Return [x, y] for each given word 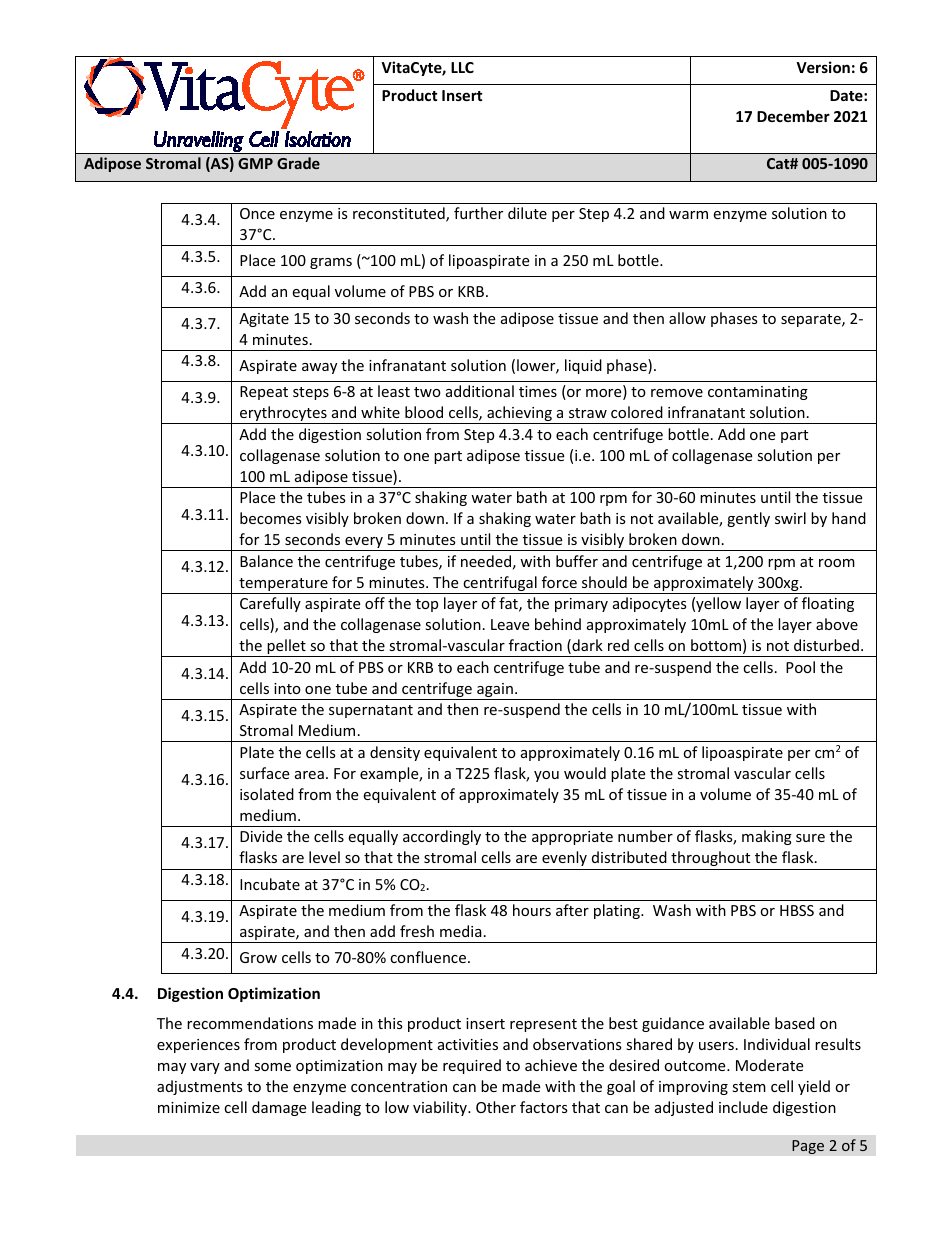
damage [279, 1108]
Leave [510, 624]
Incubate [270, 884]
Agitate [264, 320]
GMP [255, 163]
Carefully [270, 604]
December [793, 116]
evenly [564, 858]
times [538, 391]
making [767, 837]
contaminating [758, 393]
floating [828, 604]
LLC [462, 67]
